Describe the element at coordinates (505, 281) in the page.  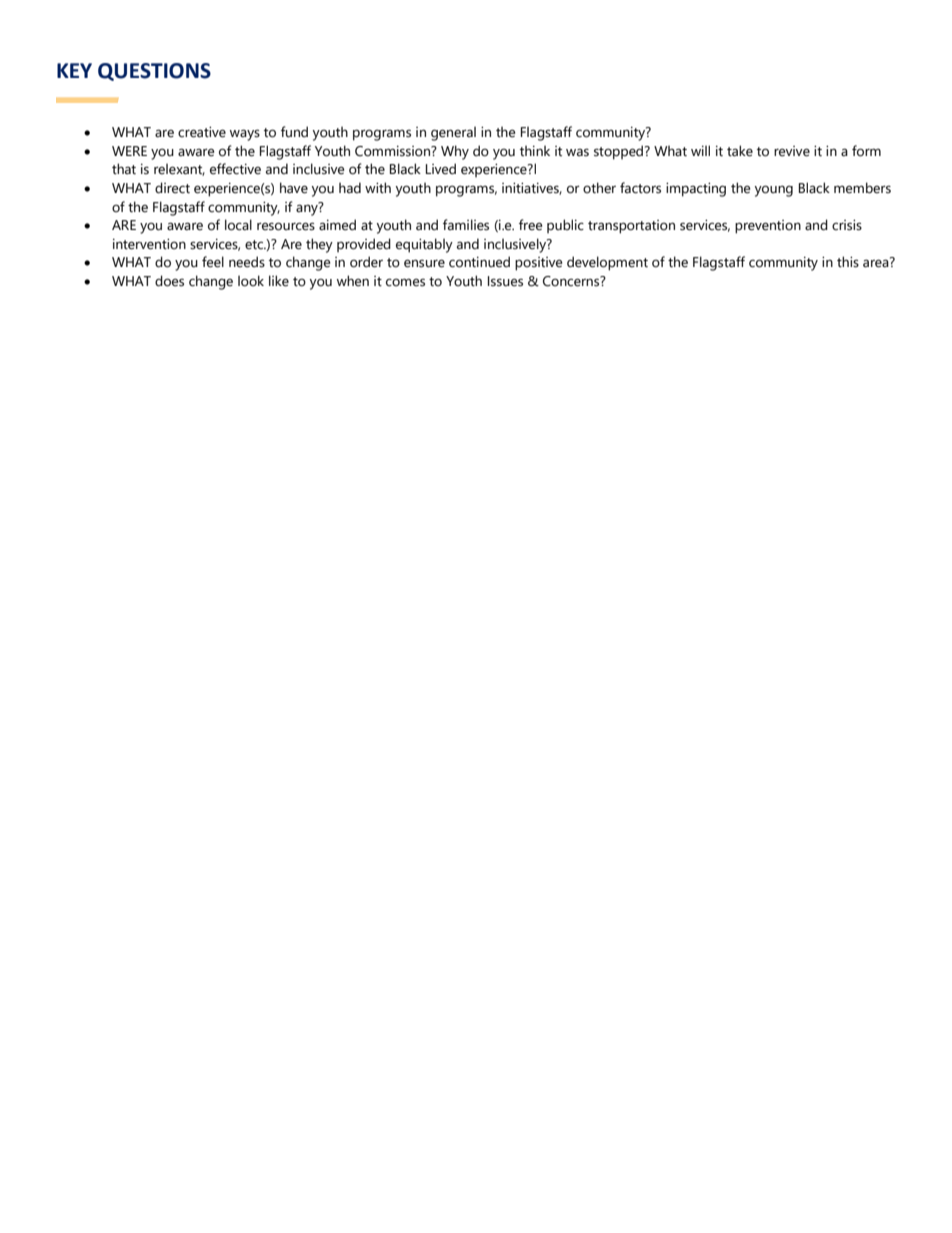
I see `Issues` at that location.
